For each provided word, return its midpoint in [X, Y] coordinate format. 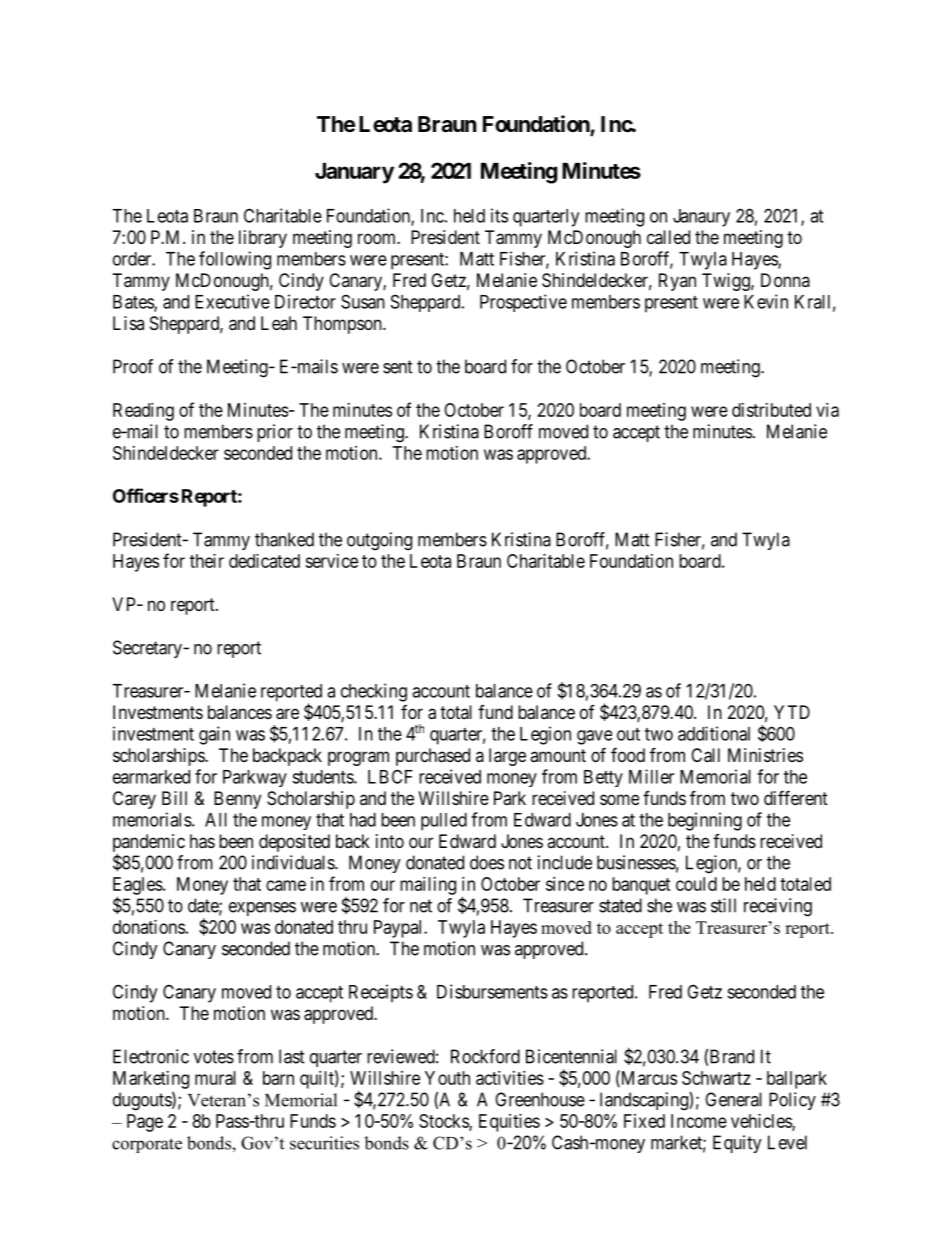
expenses [262, 909]
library [263, 239]
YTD [792, 712]
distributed [771, 410]
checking [374, 692]
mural [215, 1078]
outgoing [379, 541]
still [723, 905]
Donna [785, 280]
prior [275, 433]
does [487, 862]
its [499, 215]
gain [214, 735]
